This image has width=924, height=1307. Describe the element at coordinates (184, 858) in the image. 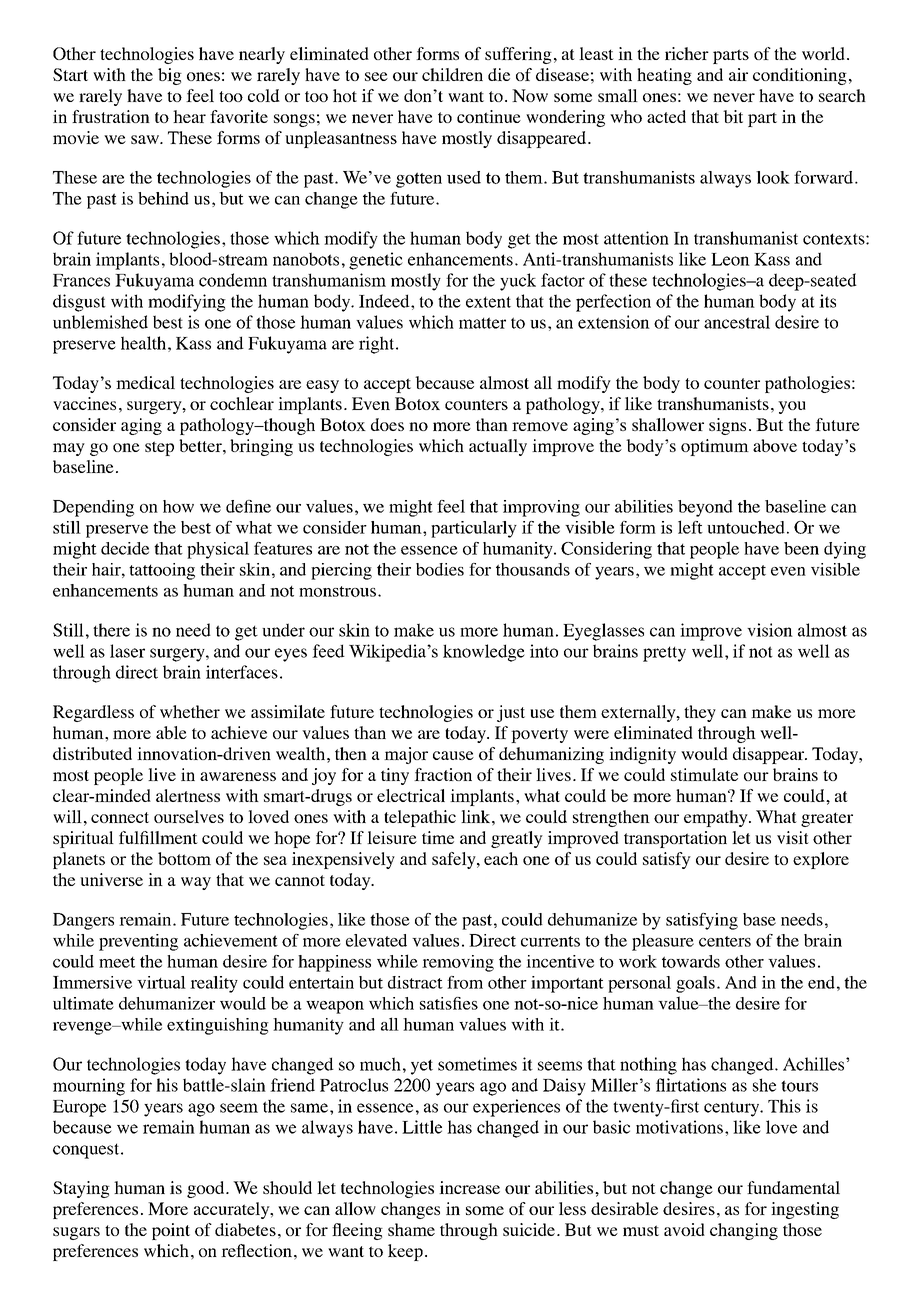

I see `bottom` at that location.
